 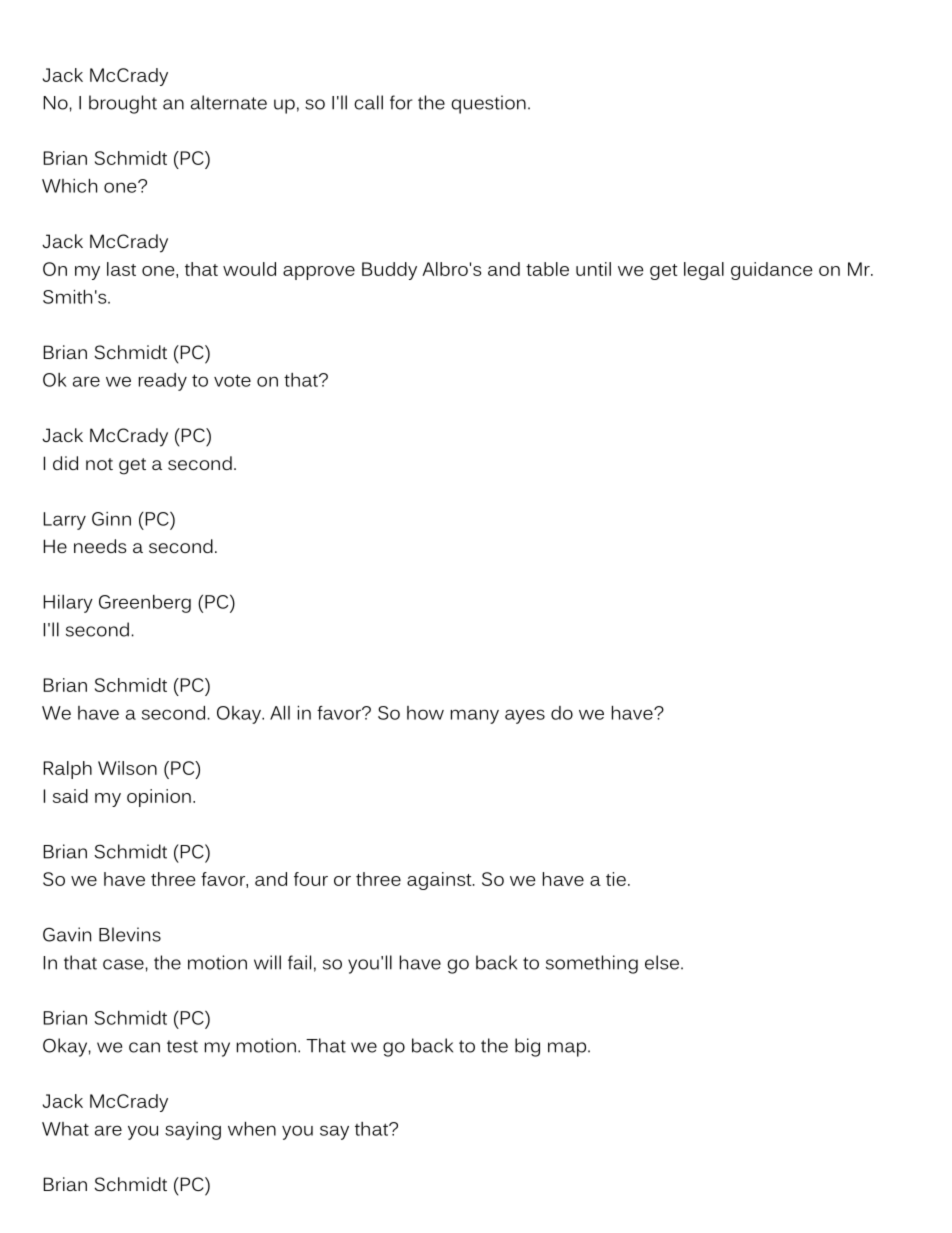 What do you see at coordinates (123, 104) in the screenshot?
I see `brought` at bounding box center [123, 104].
